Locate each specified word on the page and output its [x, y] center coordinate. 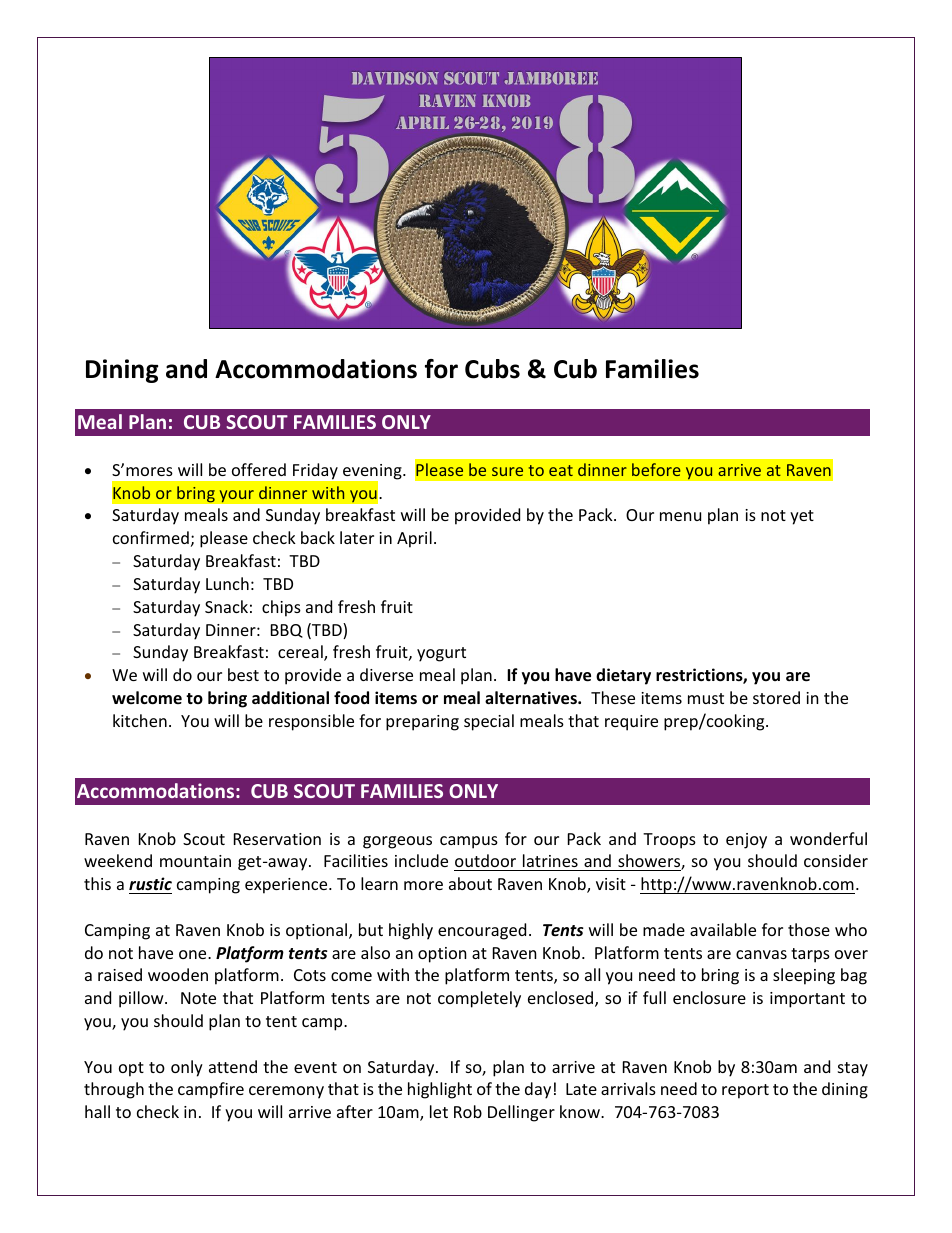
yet [802, 517]
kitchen [140, 720]
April [414, 539]
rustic [150, 883]
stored [776, 697]
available [723, 929]
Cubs [492, 369]
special [489, 722]
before [656, 469]
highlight [440, 1090]
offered [259, 469]
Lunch [227, 583]
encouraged [482, 931]
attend [233, 1066]
